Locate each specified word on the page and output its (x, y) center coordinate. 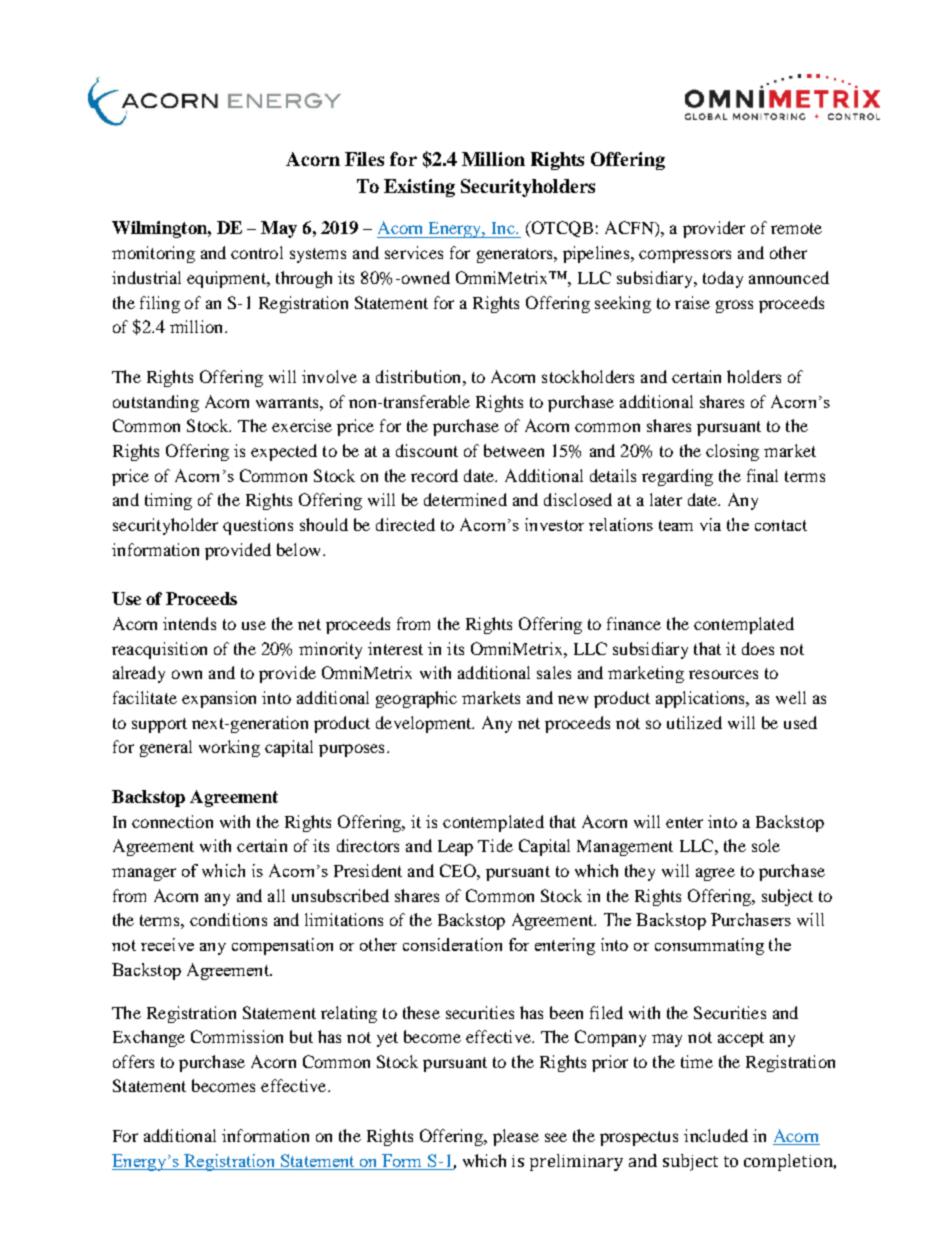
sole (766, 845)
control (257, 252)
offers (133, 1061)
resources (723, 674)
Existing (419, 188)
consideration (452, 944)
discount (427, 450)
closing (732, 452)
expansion (219, 699)
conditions (228, 919)
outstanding (156, 403)
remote (796, 228)
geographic (416, 699)
